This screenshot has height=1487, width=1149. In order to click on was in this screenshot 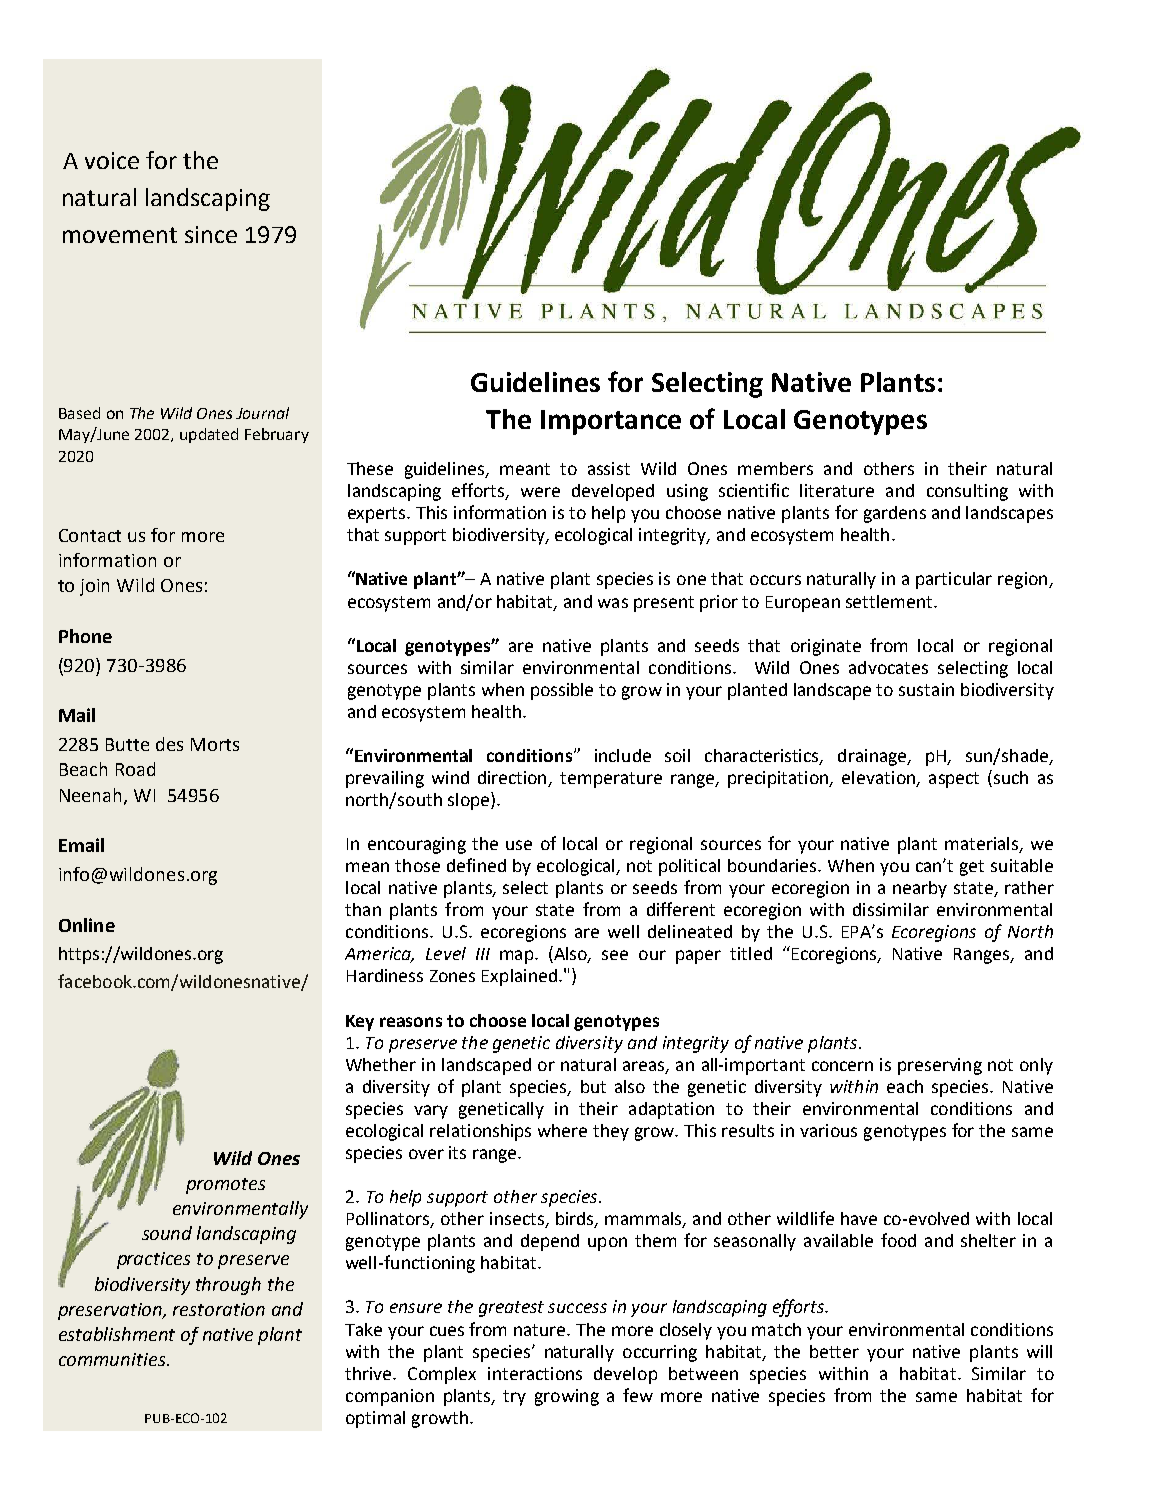, I will do `click(613, 603)`.
